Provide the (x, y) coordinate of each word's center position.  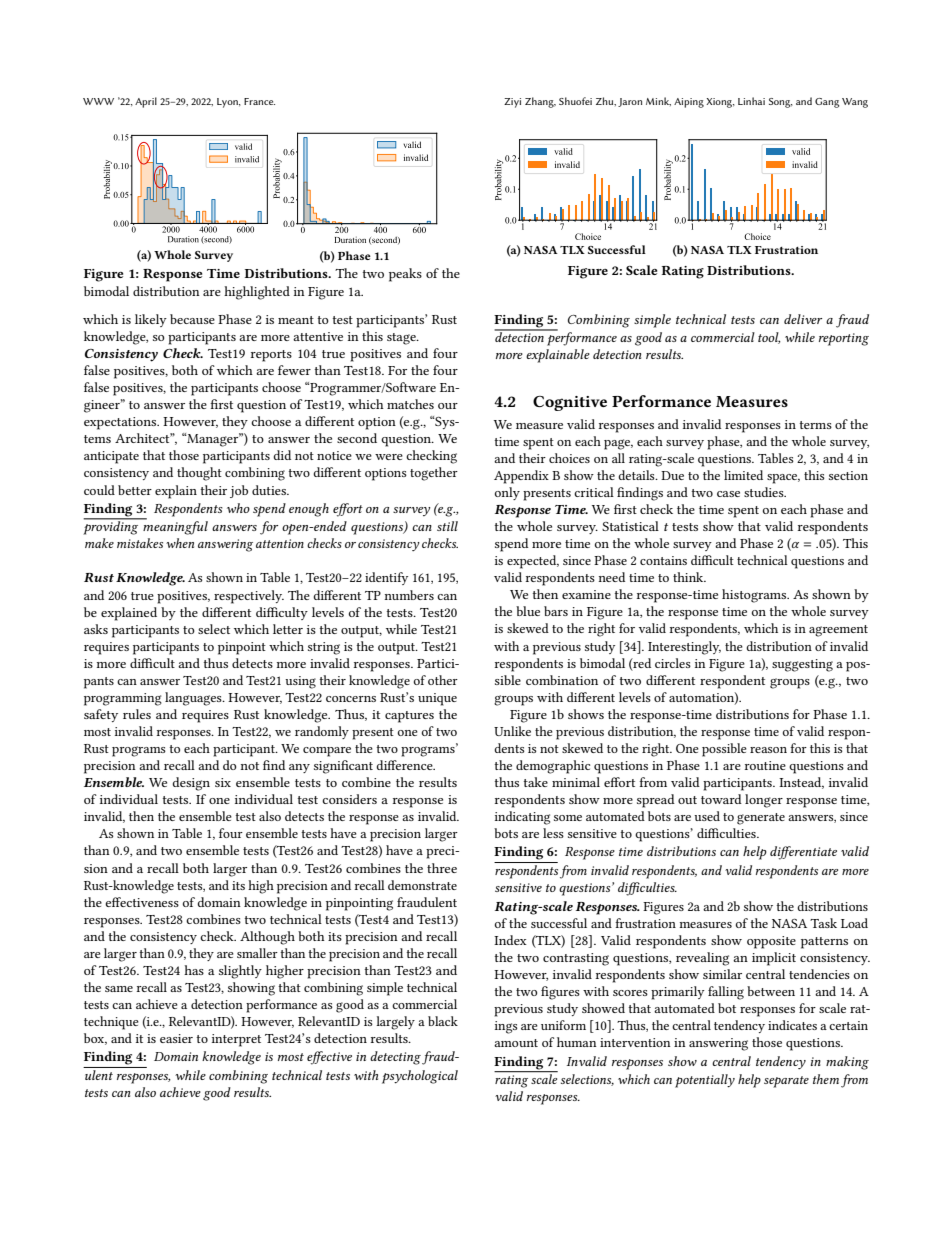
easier (176, 1038)
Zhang (540, 102)
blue (528, 611)
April (146, 102)
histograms (755, 596)
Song (780, 103)
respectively (249, 597)
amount (516, 1043)
